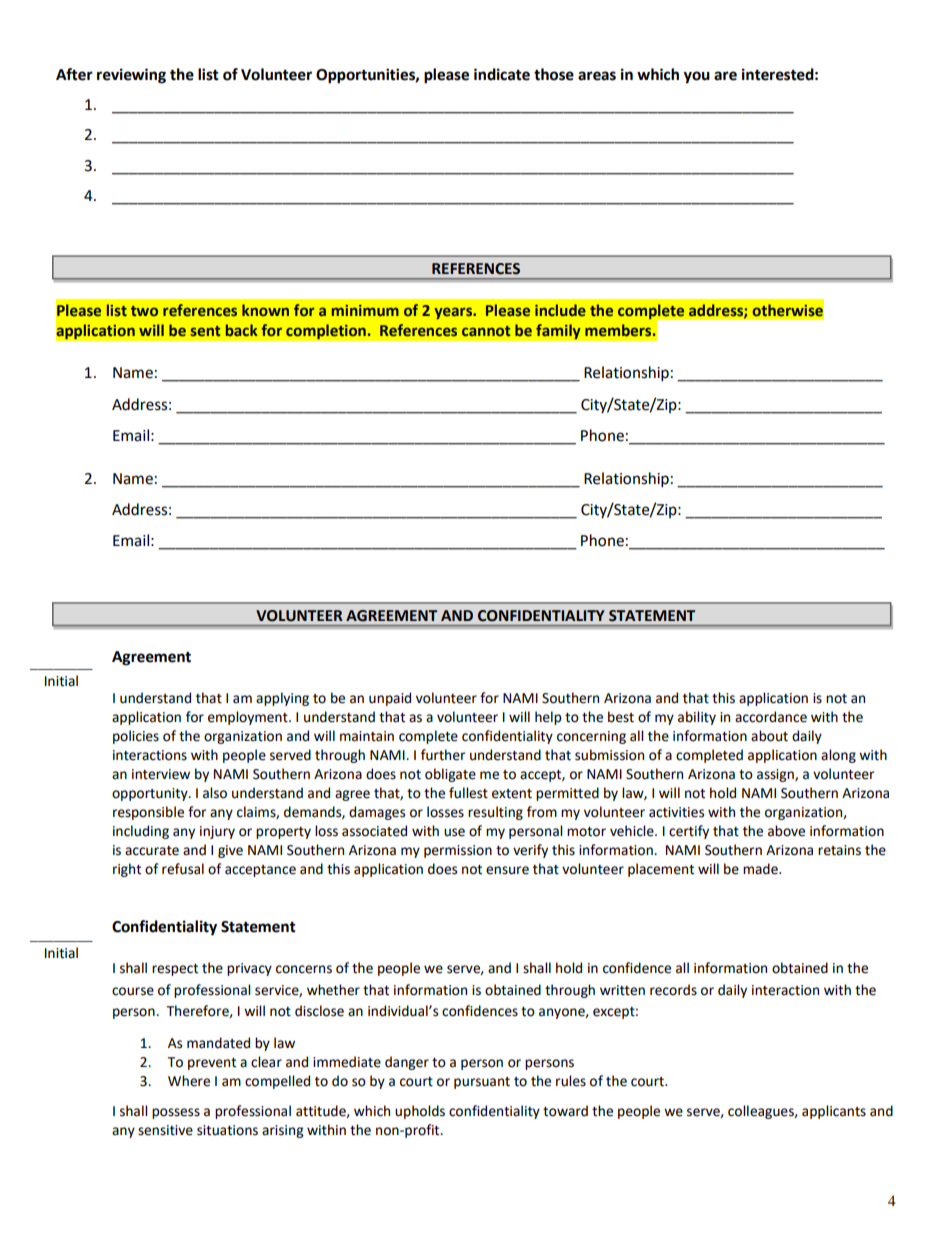 This document has width=952, height=1233. I want to click on you, so click(697, 77).
